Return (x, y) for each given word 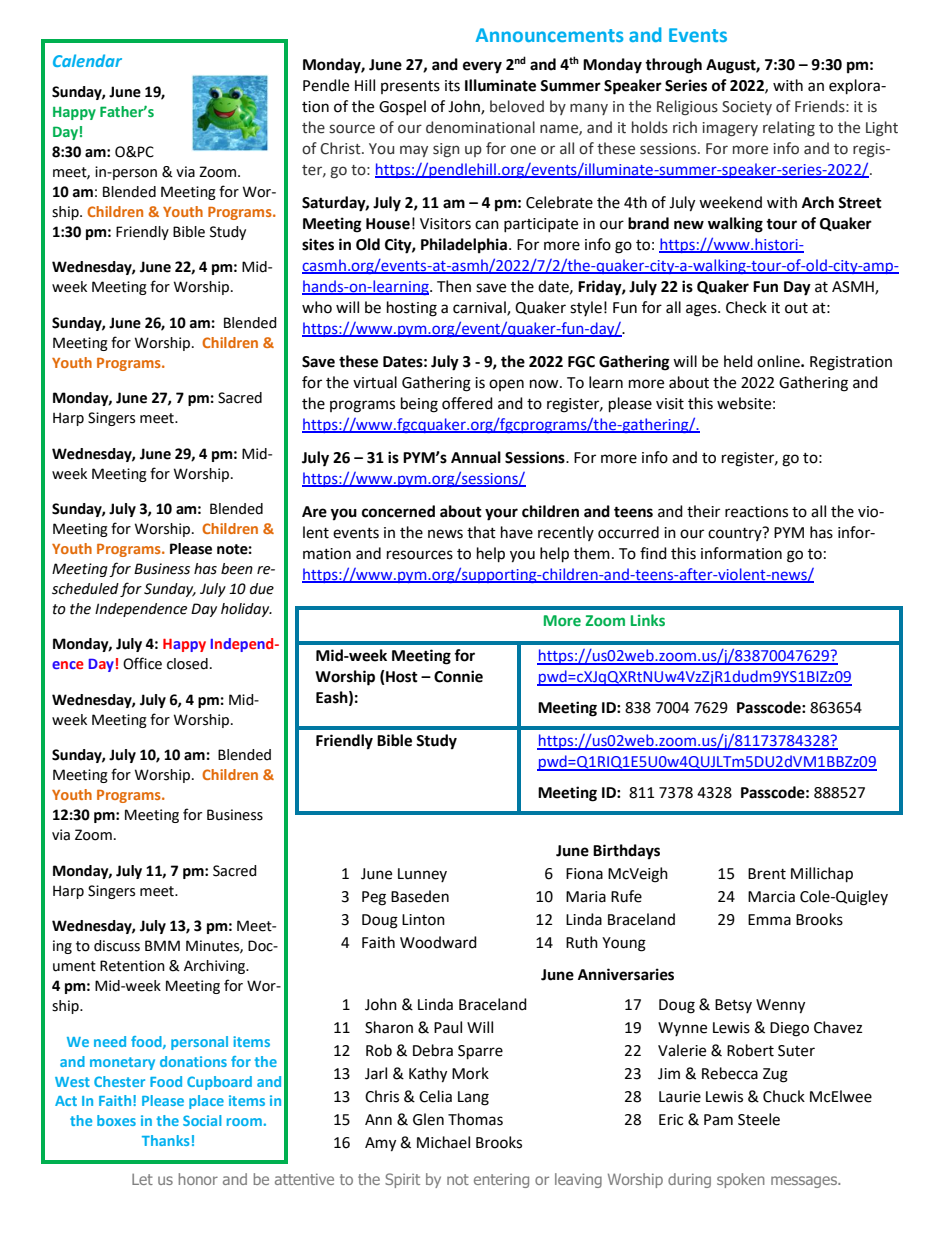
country (736, 534)
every (482, 67)
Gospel (402, 107)
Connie (458, 676)
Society (747, 108)
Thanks (165, 1140)
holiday (246, 610)
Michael (443, 1142)
